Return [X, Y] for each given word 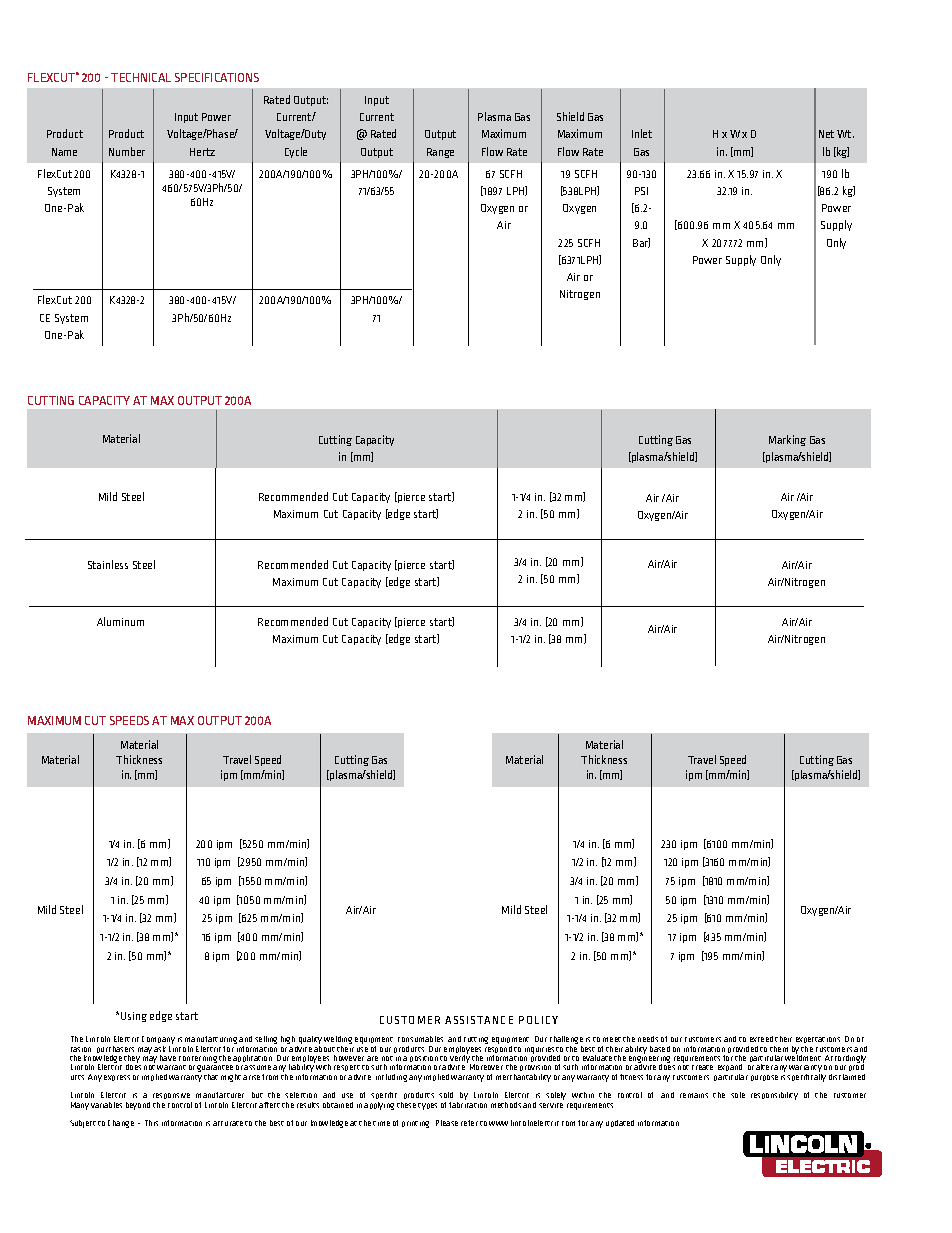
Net [826, 134]
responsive [172, 1098]
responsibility [774, 1096]
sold [446, 1095]
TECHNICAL [141, 77]
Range [440, 153]
